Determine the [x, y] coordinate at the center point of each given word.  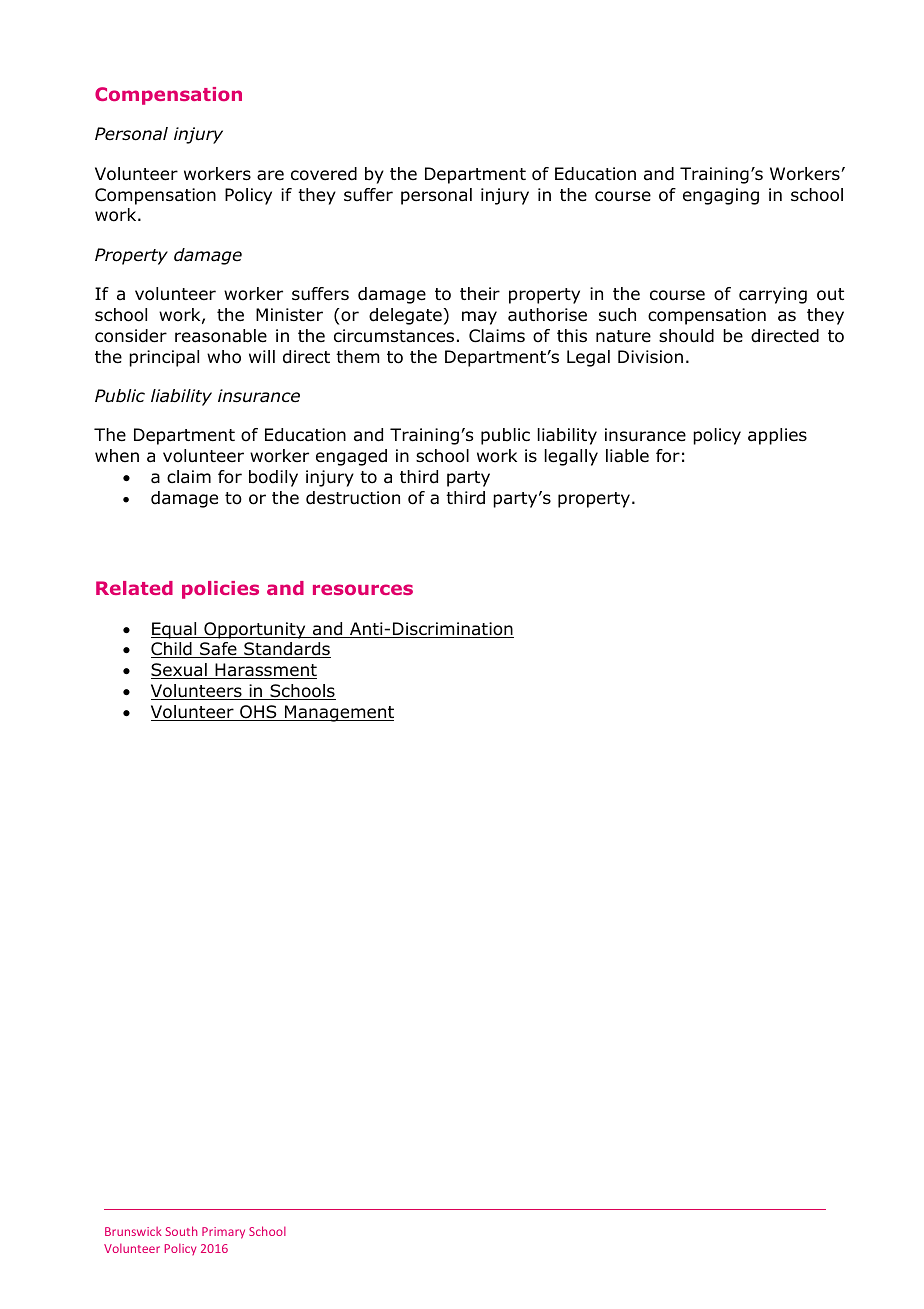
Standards [286, 650]
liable [627, 456]
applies [777, 436]
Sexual [180, 671]
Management [338, 713]
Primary [223, 1233]
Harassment [265, 671]
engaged [351, 457]
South [181, 1231]
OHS [258, 713]
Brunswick [133, 1231]
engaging [721, 196]
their [480, 293]
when [117, 455]
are [270, 175]
